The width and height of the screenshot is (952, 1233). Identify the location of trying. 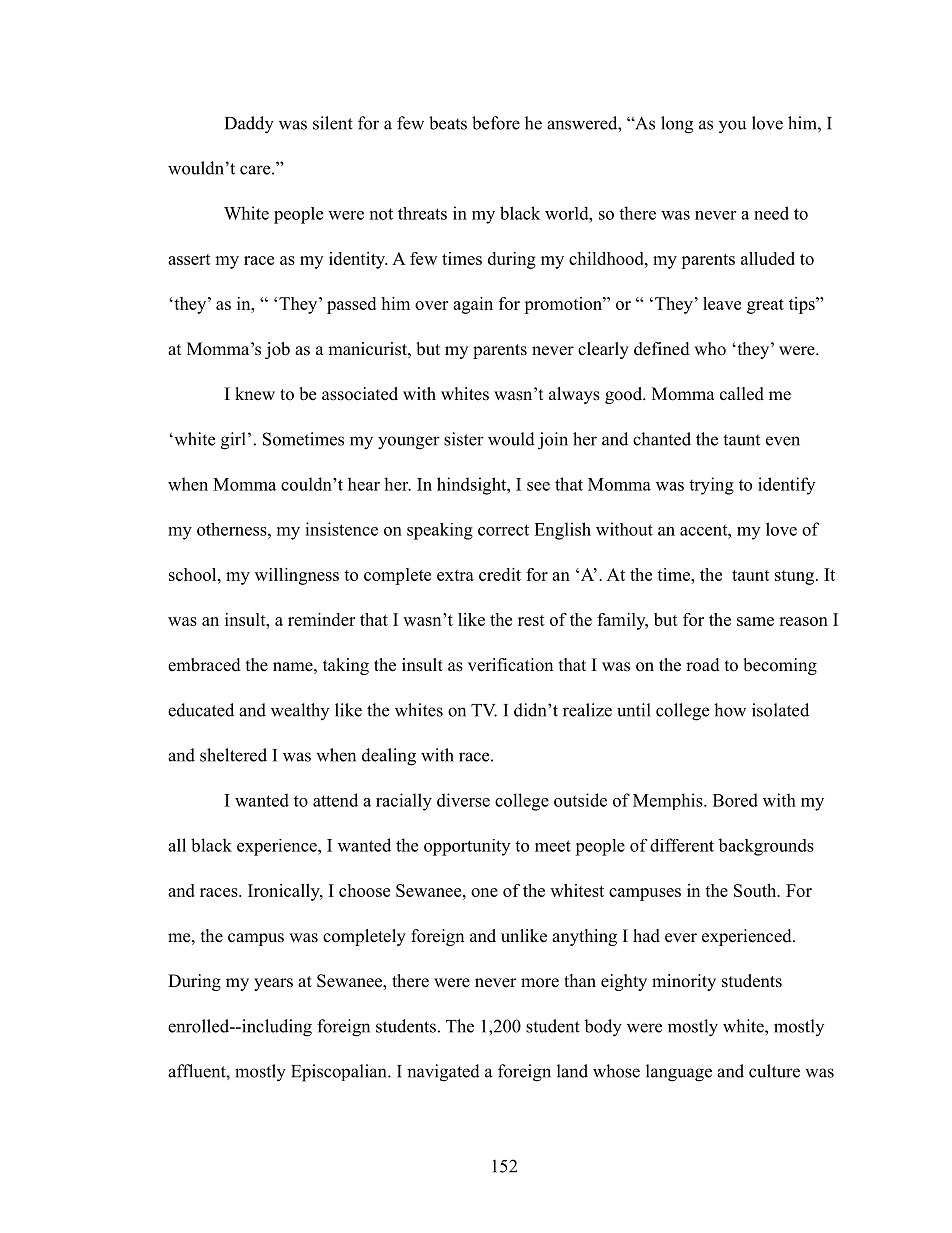
(711, 486).
